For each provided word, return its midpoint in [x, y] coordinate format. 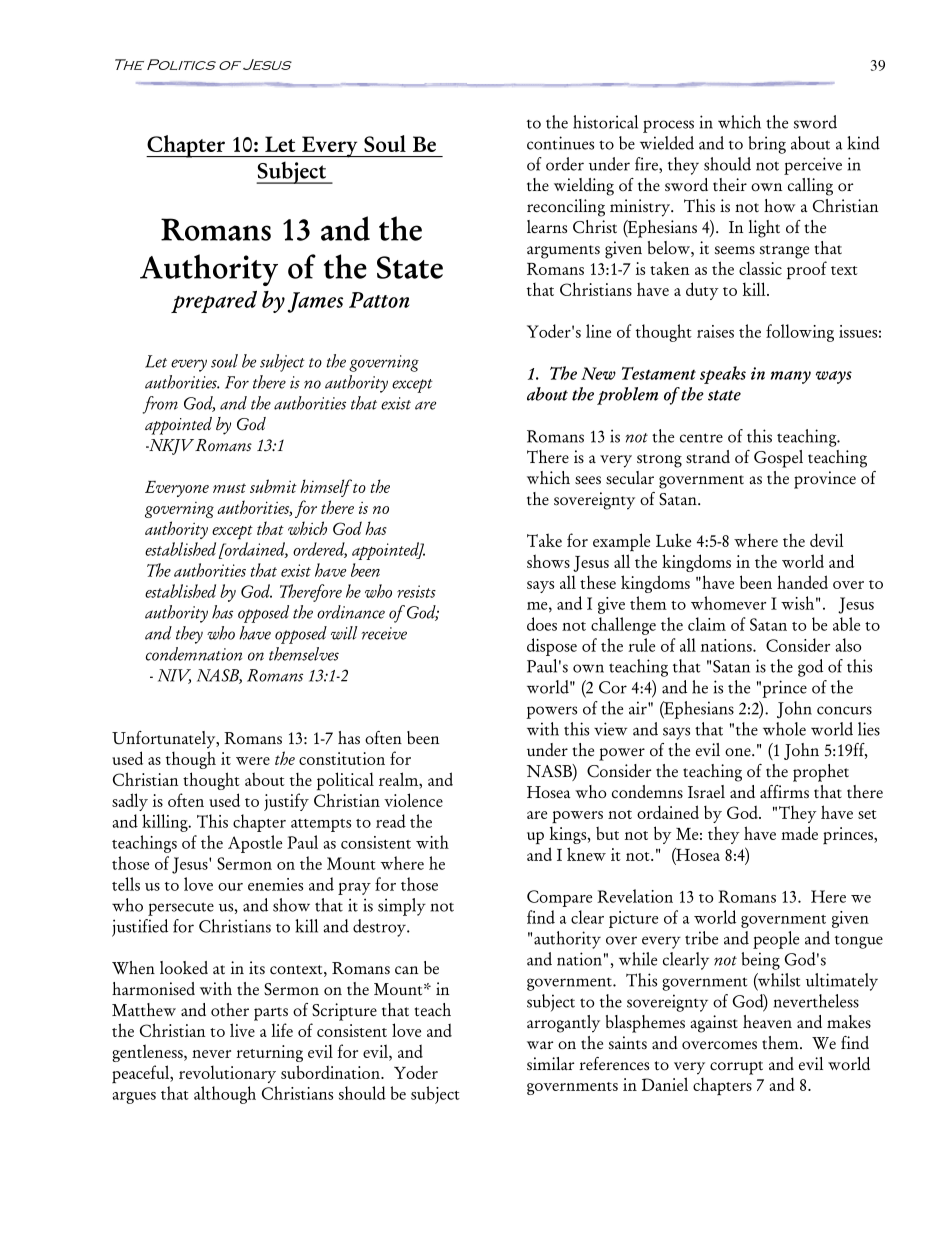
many [791, 377]
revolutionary [227, 1074]
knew [586, 854]
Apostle [255, 844]
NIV [174, 676]
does [542, 624]
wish [797, 603]
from [160, 405]
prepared [214, 302]
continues [560, 143]
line [598, 331]
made [799, 833]
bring [767, 145]
